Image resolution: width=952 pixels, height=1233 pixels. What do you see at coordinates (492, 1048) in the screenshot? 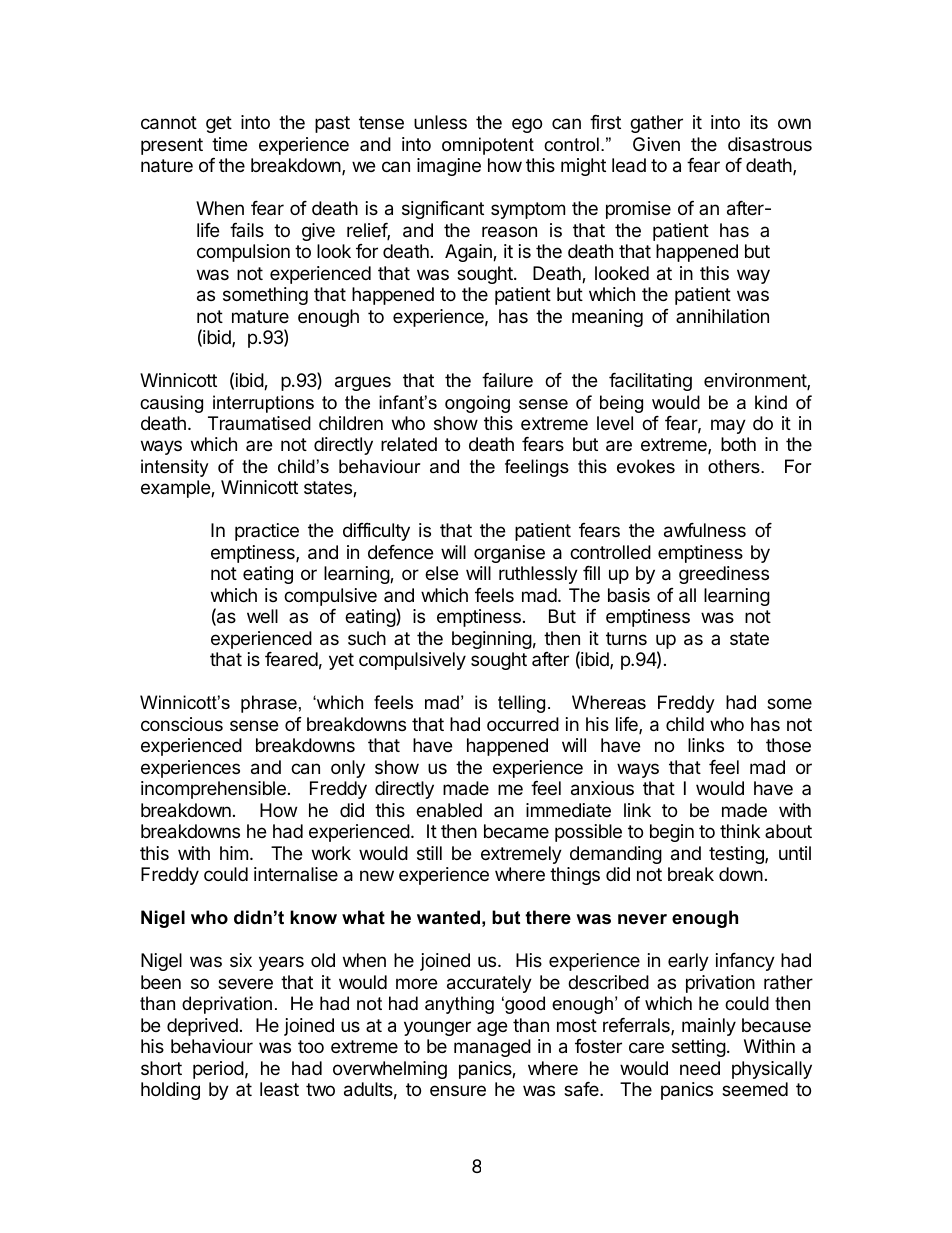
I see `managed` at bounding box center [492, 1048].
